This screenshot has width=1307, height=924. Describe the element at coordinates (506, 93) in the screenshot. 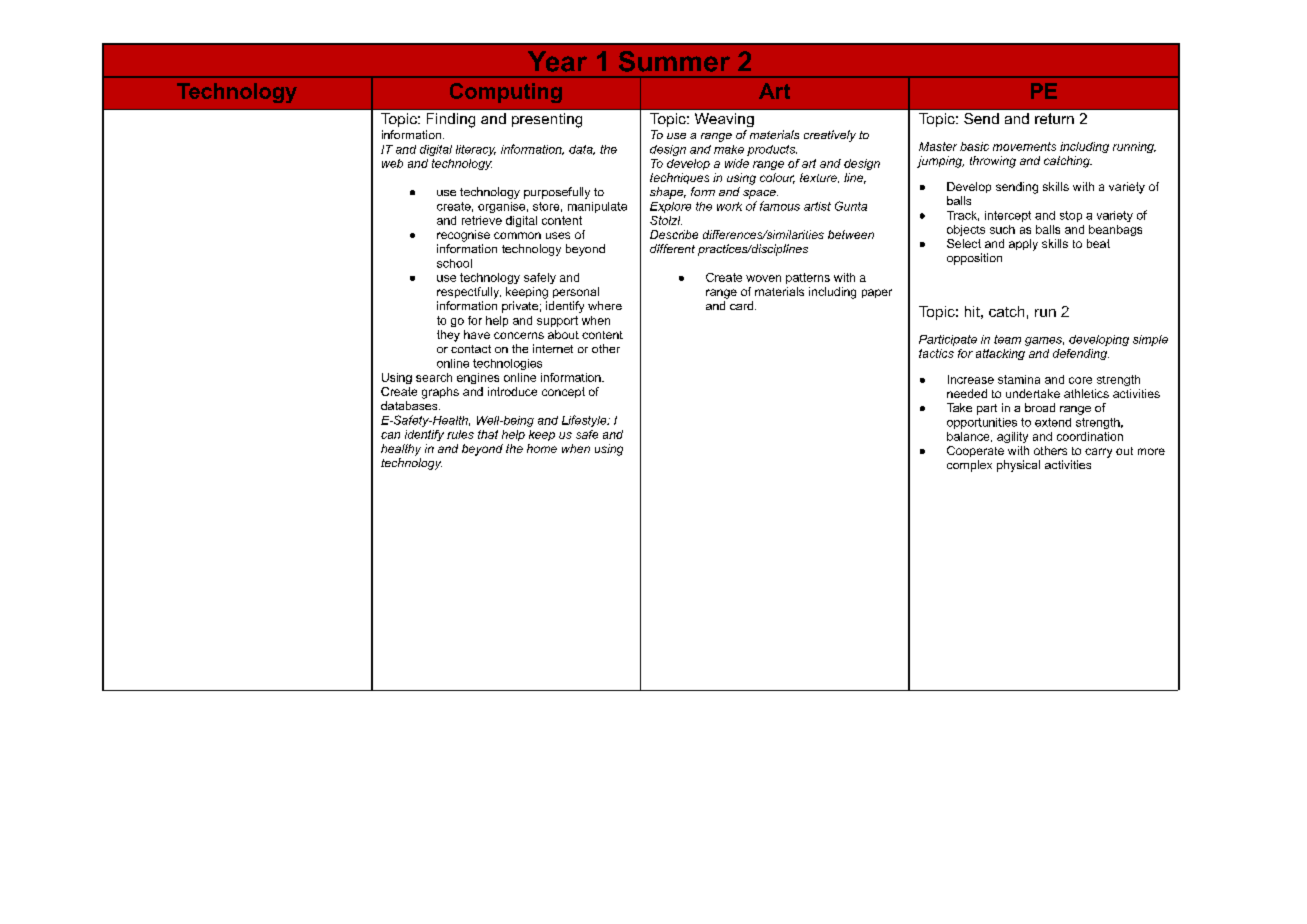

I see `Computing` at that location.
